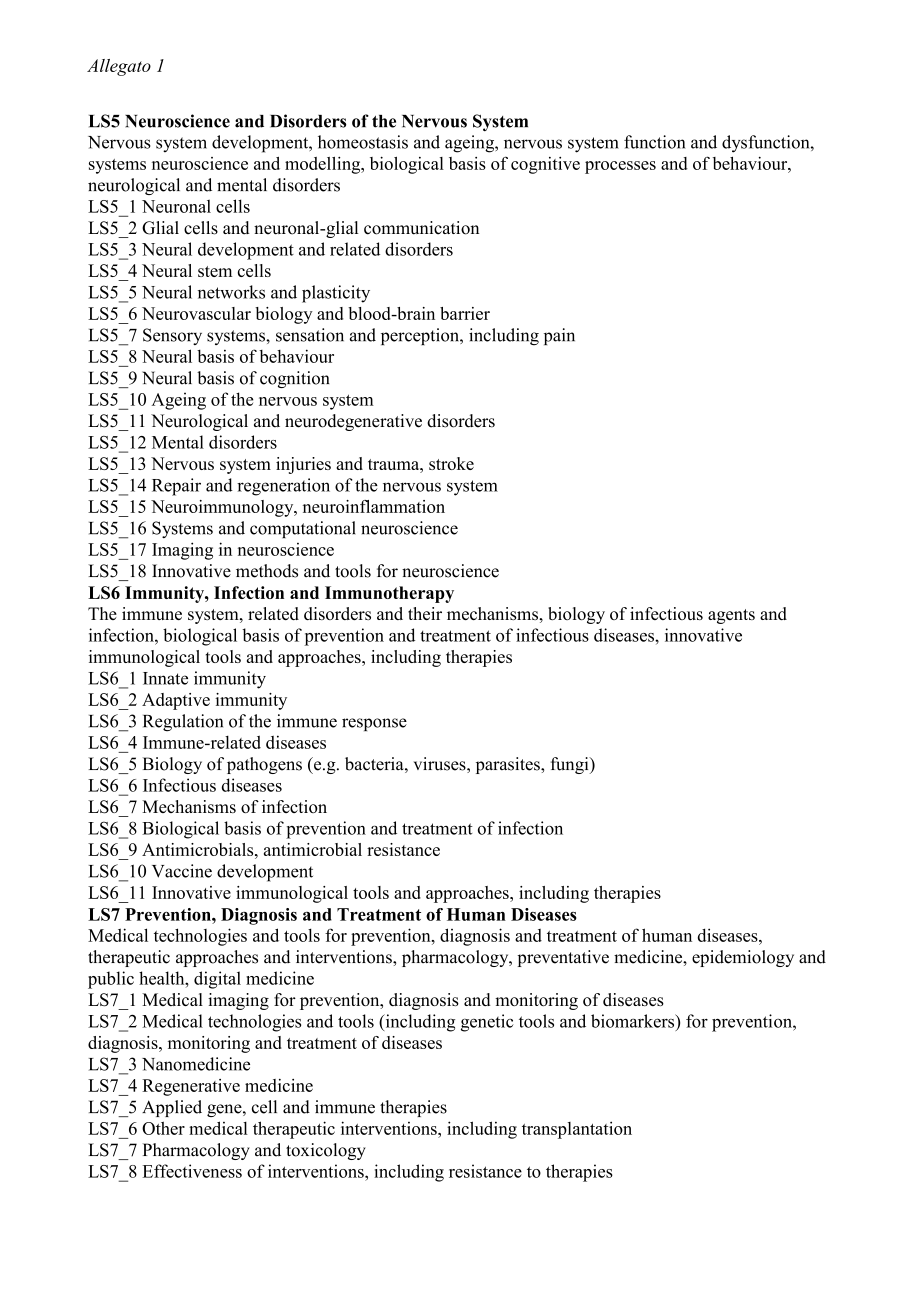 The image size is (924, 1308). I want to click on networks, so click(231, 292).
